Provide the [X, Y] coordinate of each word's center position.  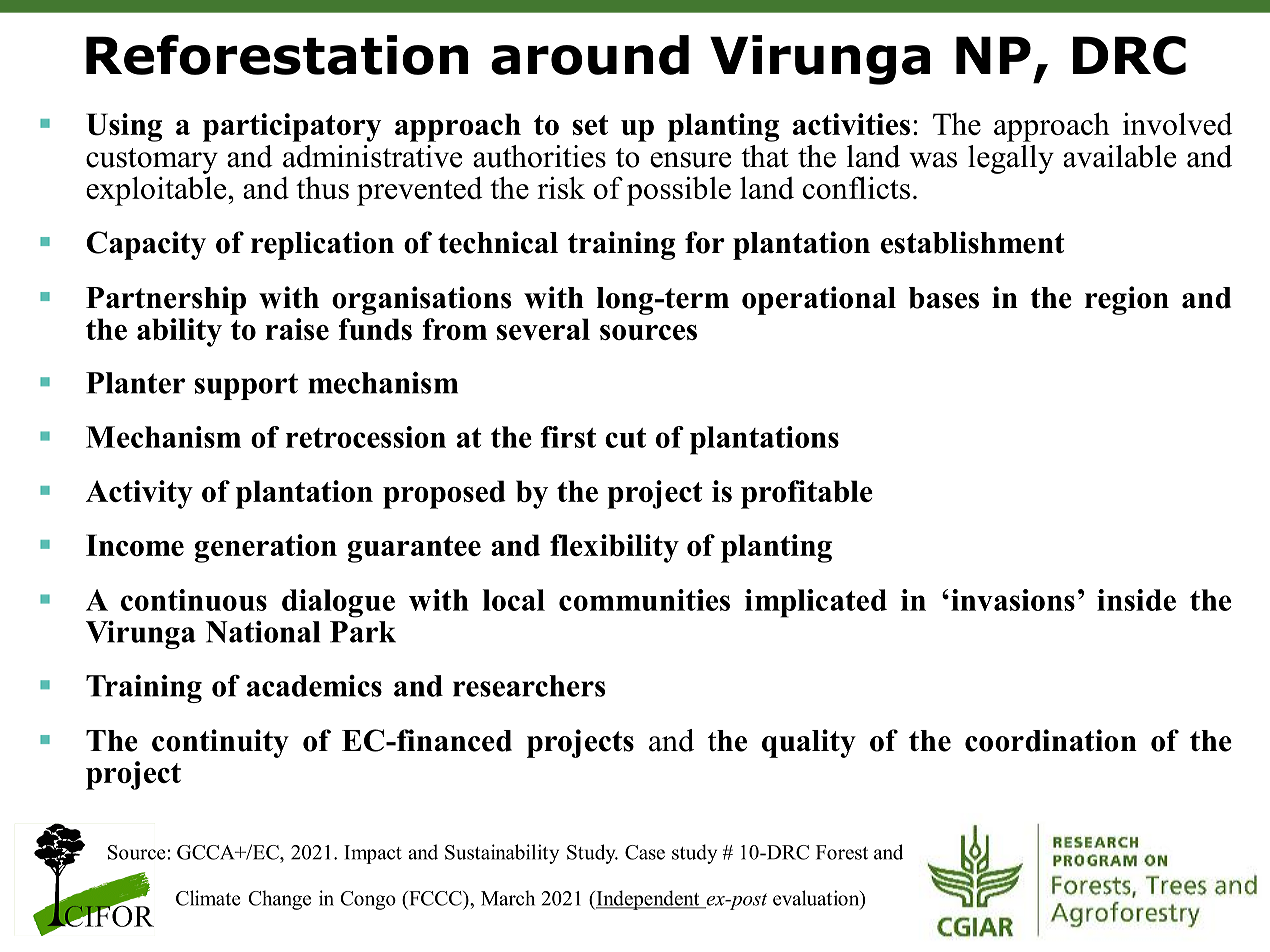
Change [279, 900]
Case [645, 852]
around [590, 55]
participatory [292, 127]
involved [1178, 123]
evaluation [817, 899]
